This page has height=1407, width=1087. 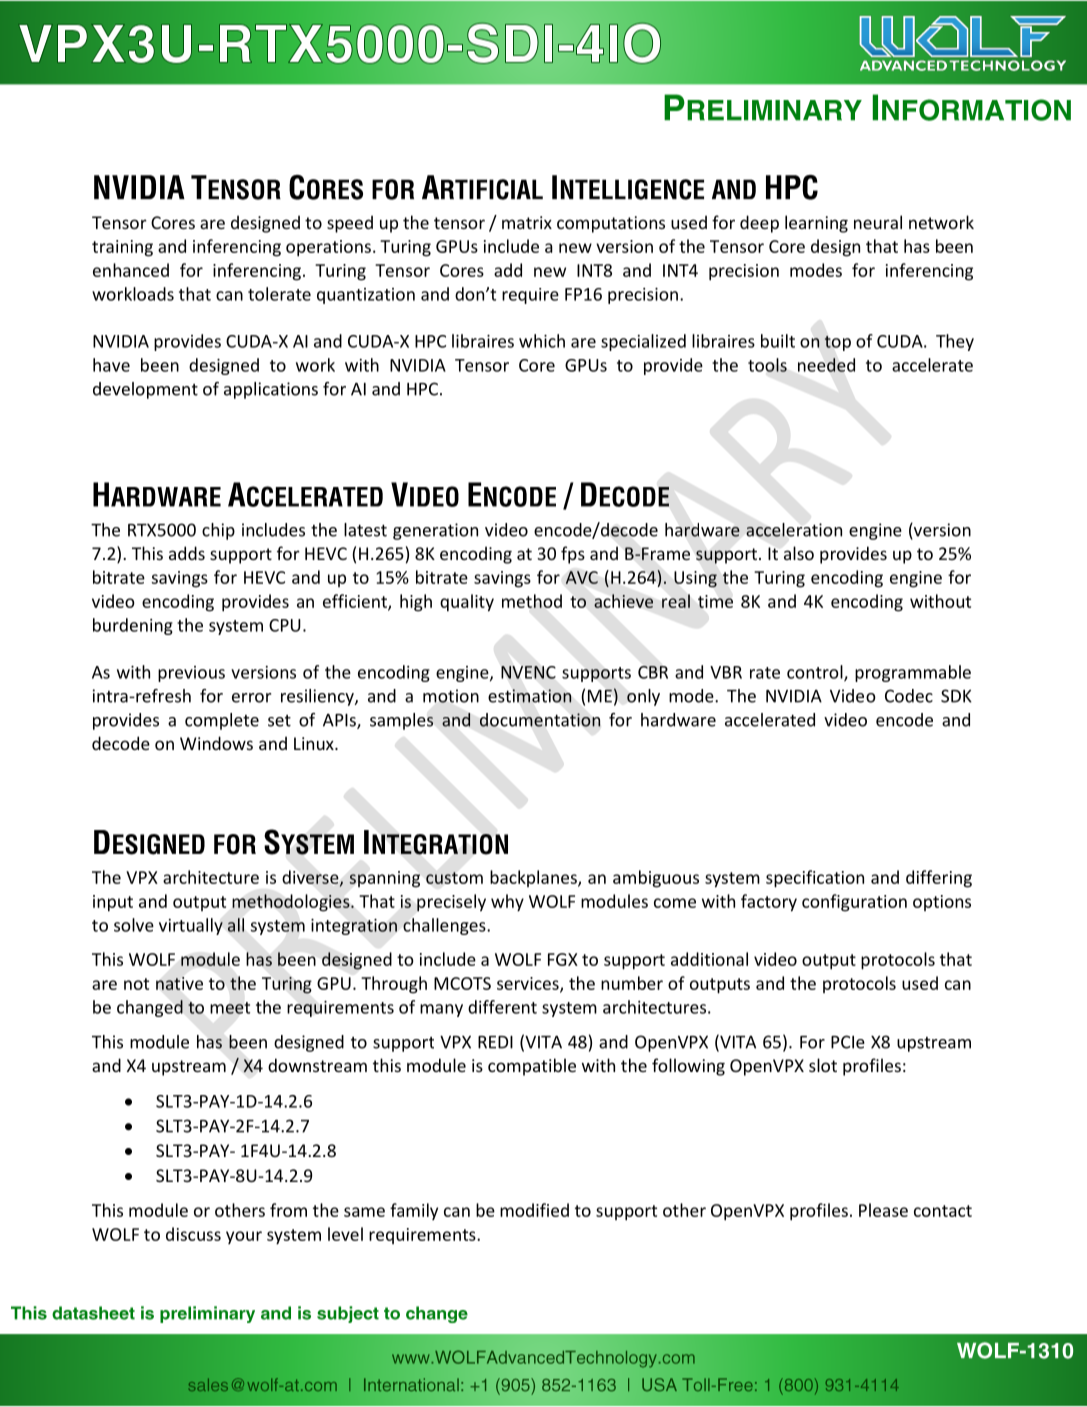 I want to click on neural, so click(x=878, y=222).
